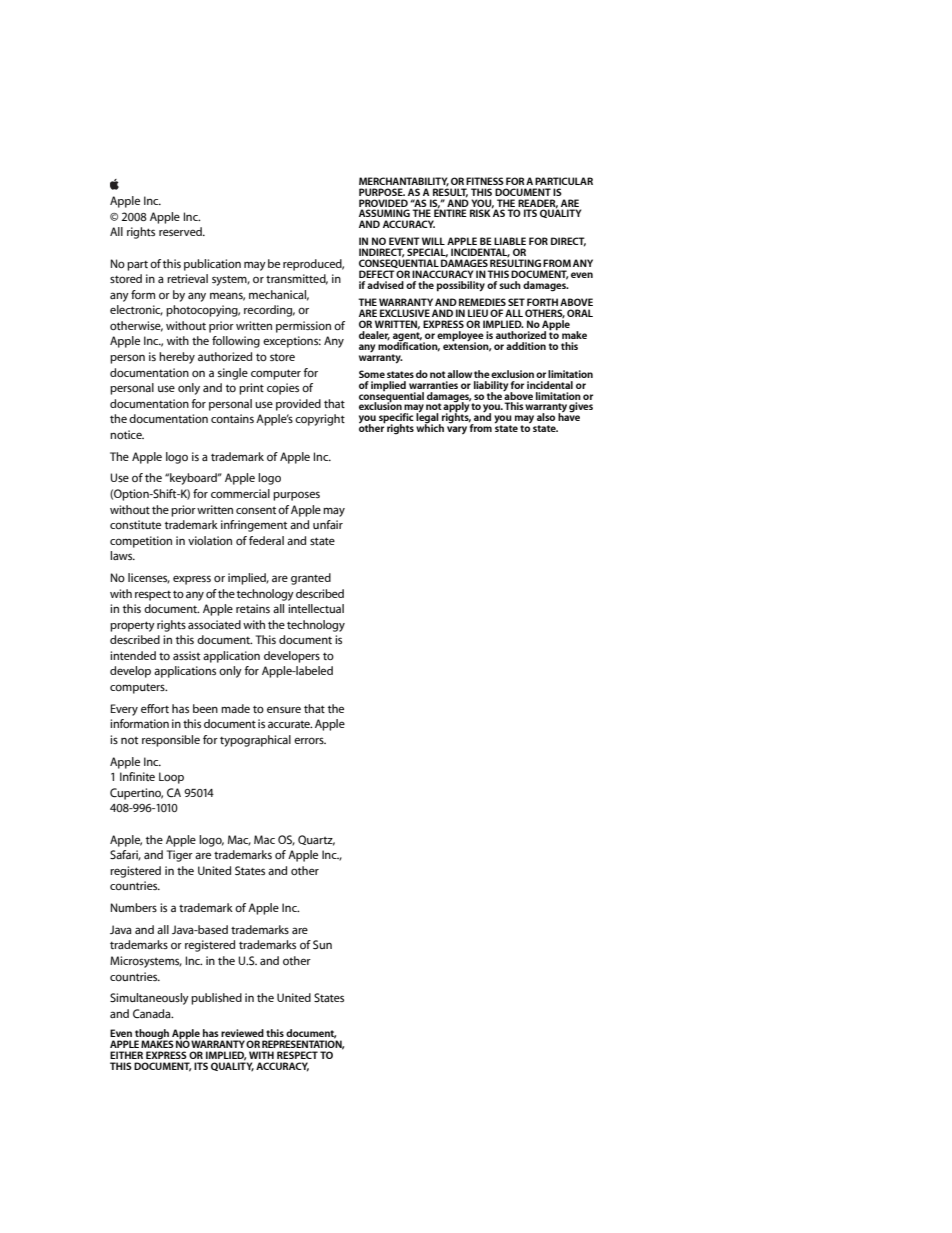 The width and height of the page is (952, 1233). I want to click on licenses, so click(149, 578).
